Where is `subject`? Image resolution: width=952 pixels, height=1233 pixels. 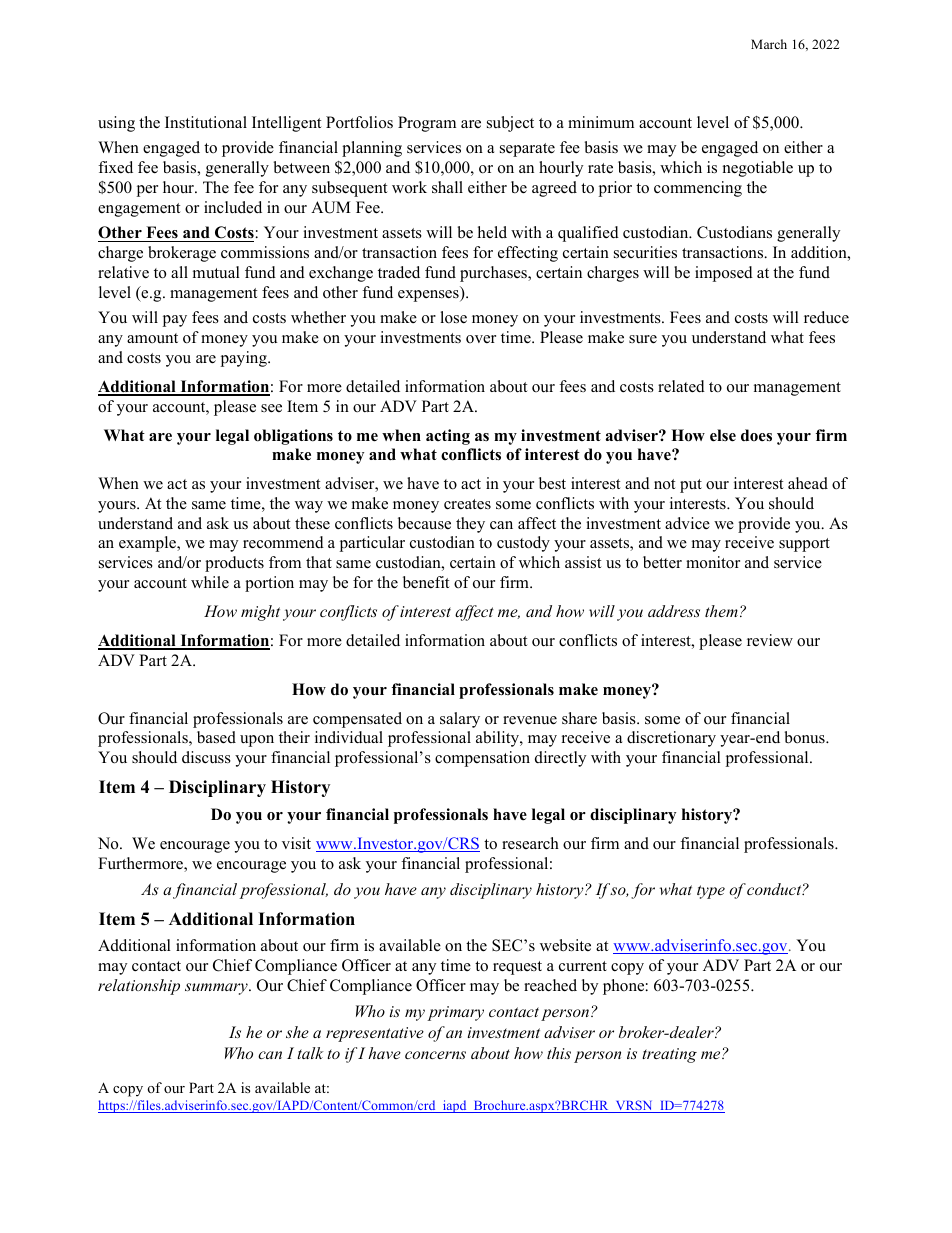
subject is located at coordinates (510, 124).
